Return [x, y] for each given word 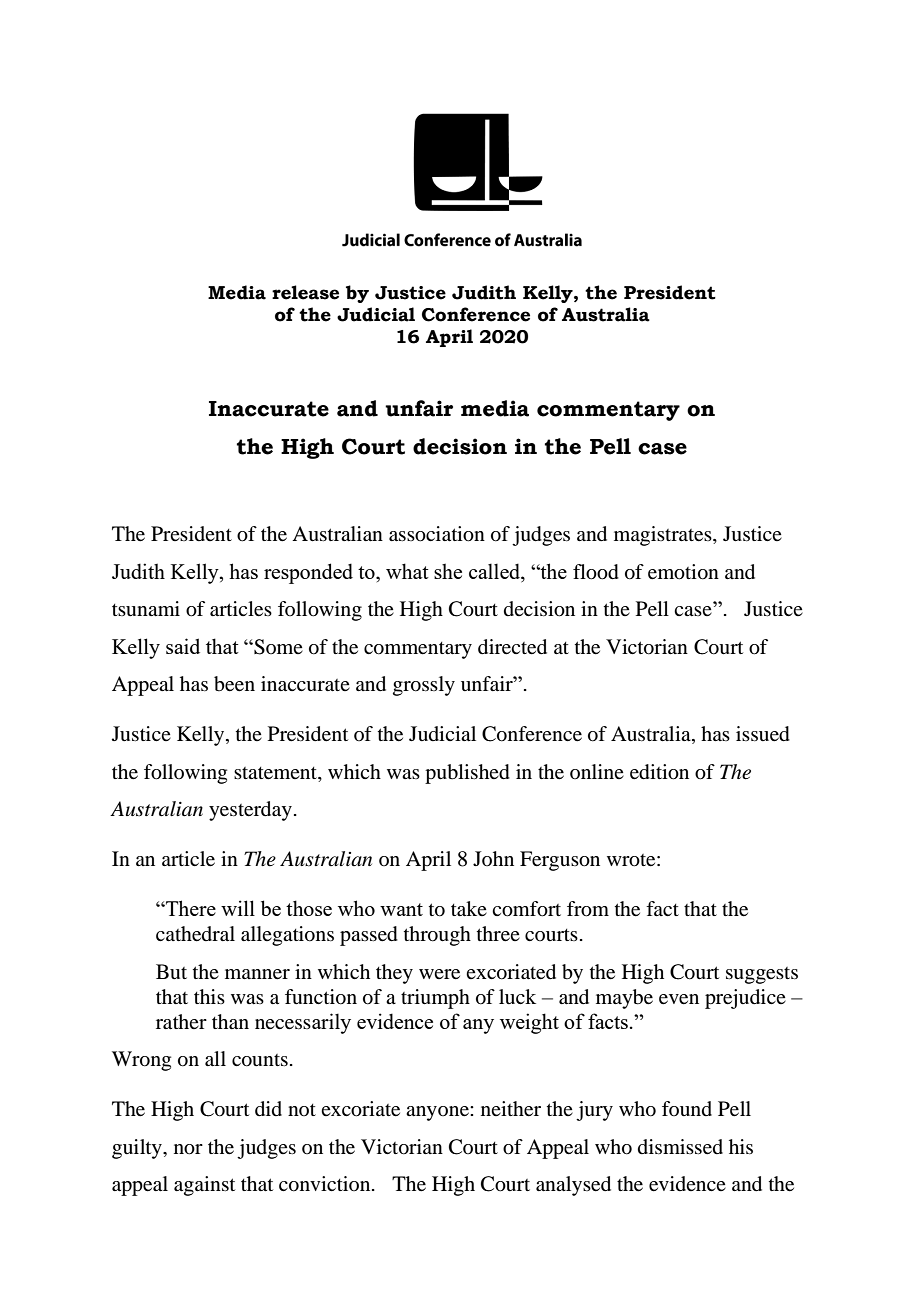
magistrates [664, 536]
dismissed [680, 1147]
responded [308, 573]
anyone [438, 1113]
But [171, 971]
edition [659, 772]
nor [188, 1149]
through [437, 936]
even [679, 999]
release [305, 292]
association [437, 534]
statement [276, 773]
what [407, 571]
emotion [683, 572]
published [467, 774]
